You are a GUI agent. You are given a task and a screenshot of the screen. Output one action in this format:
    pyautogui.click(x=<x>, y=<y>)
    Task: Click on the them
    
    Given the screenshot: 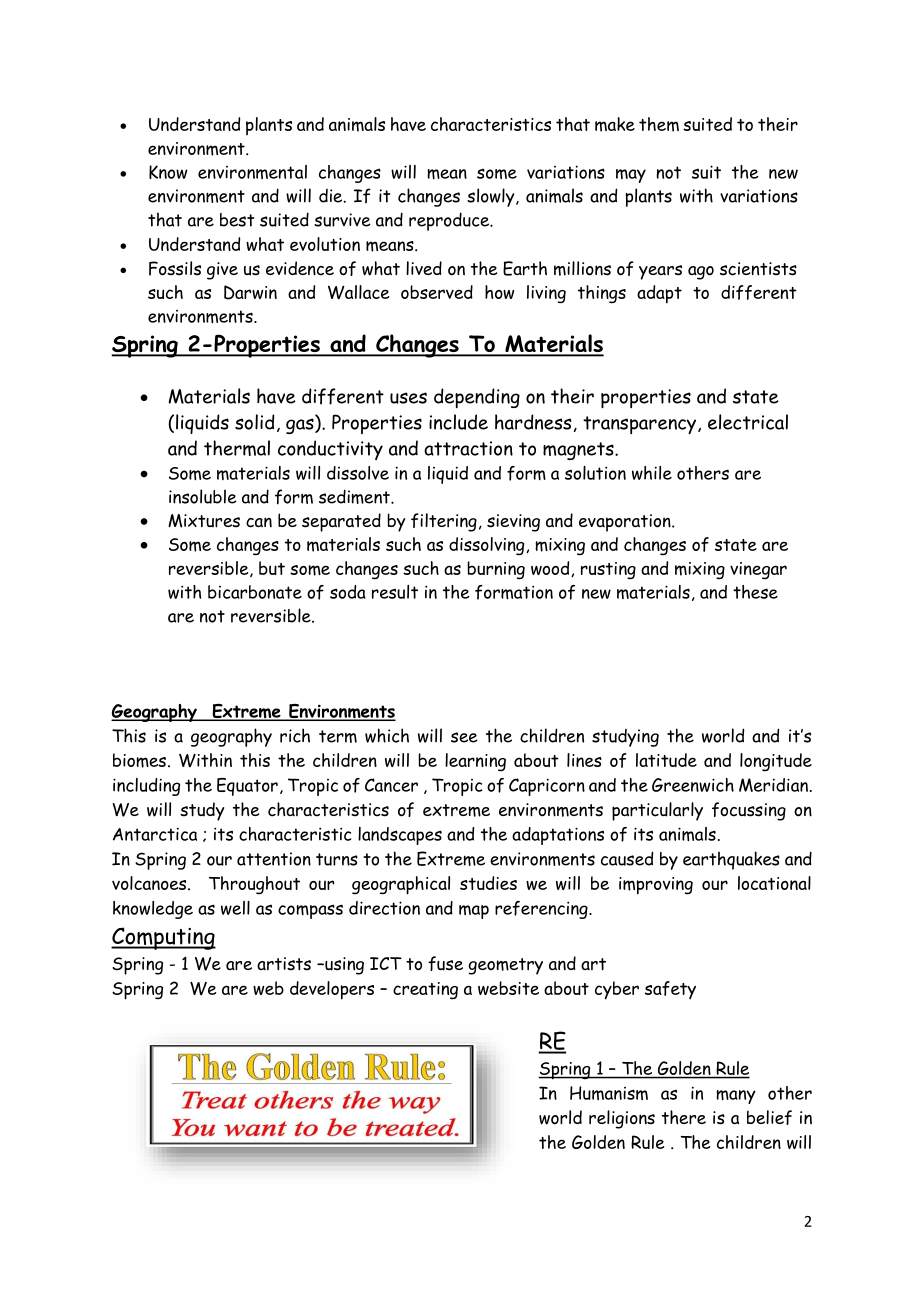 What is the action you would take?
    pyautogui.click(x=659, y=124)
